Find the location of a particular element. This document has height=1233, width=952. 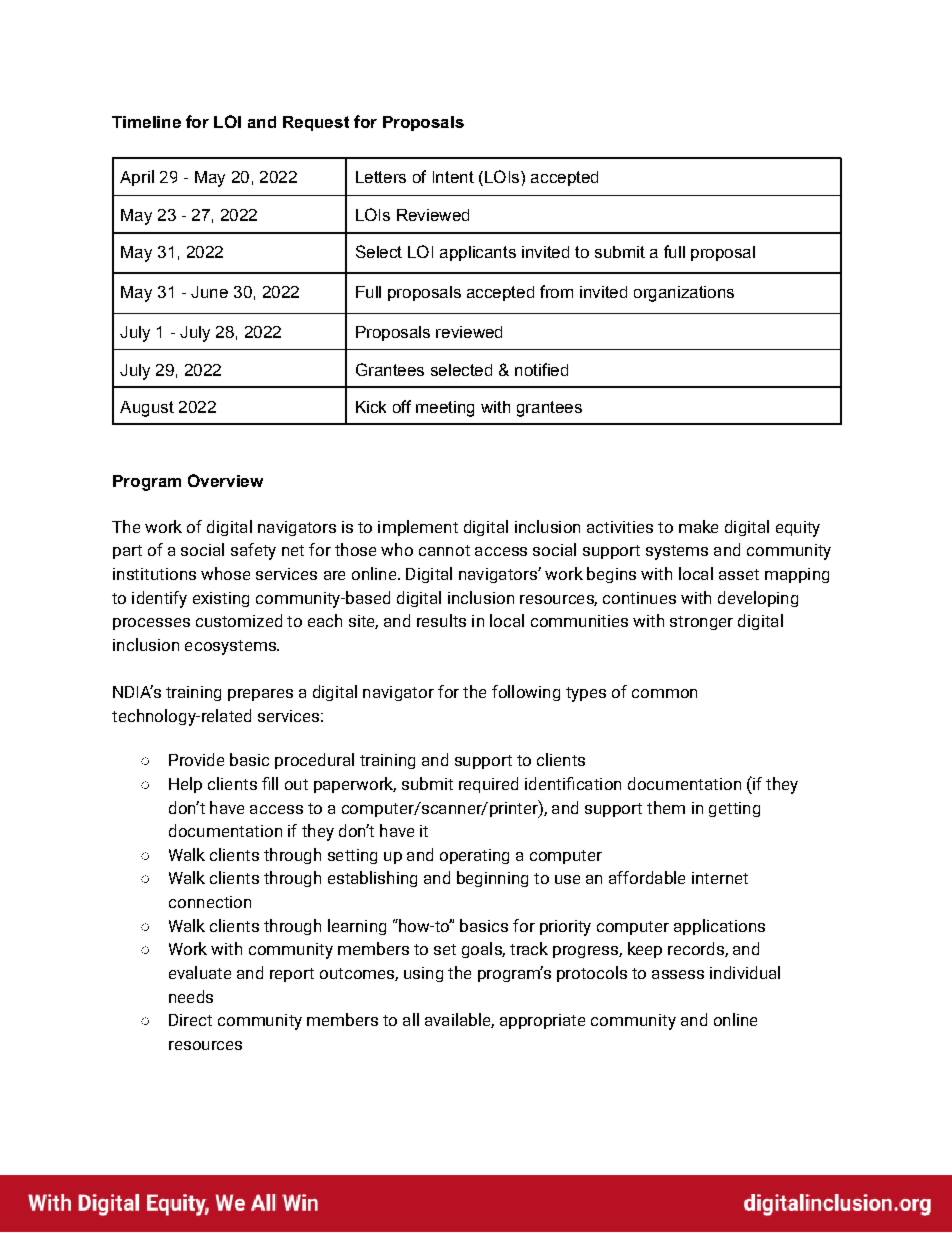

prepares is located at coordinates (260, 695).
